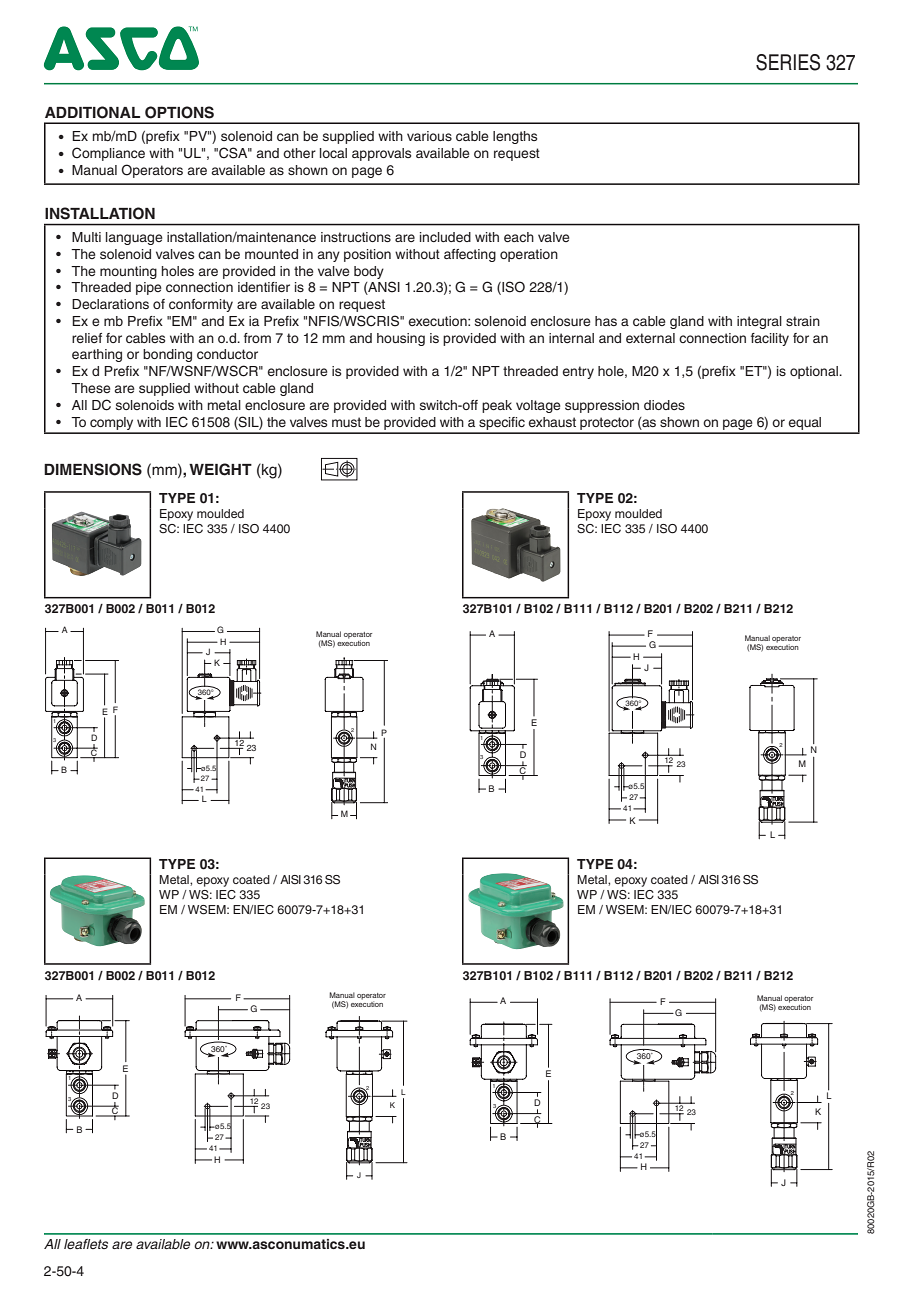 The height and width of the screenshot is (1308, 924). I want to click on various, so click(429, 136).
